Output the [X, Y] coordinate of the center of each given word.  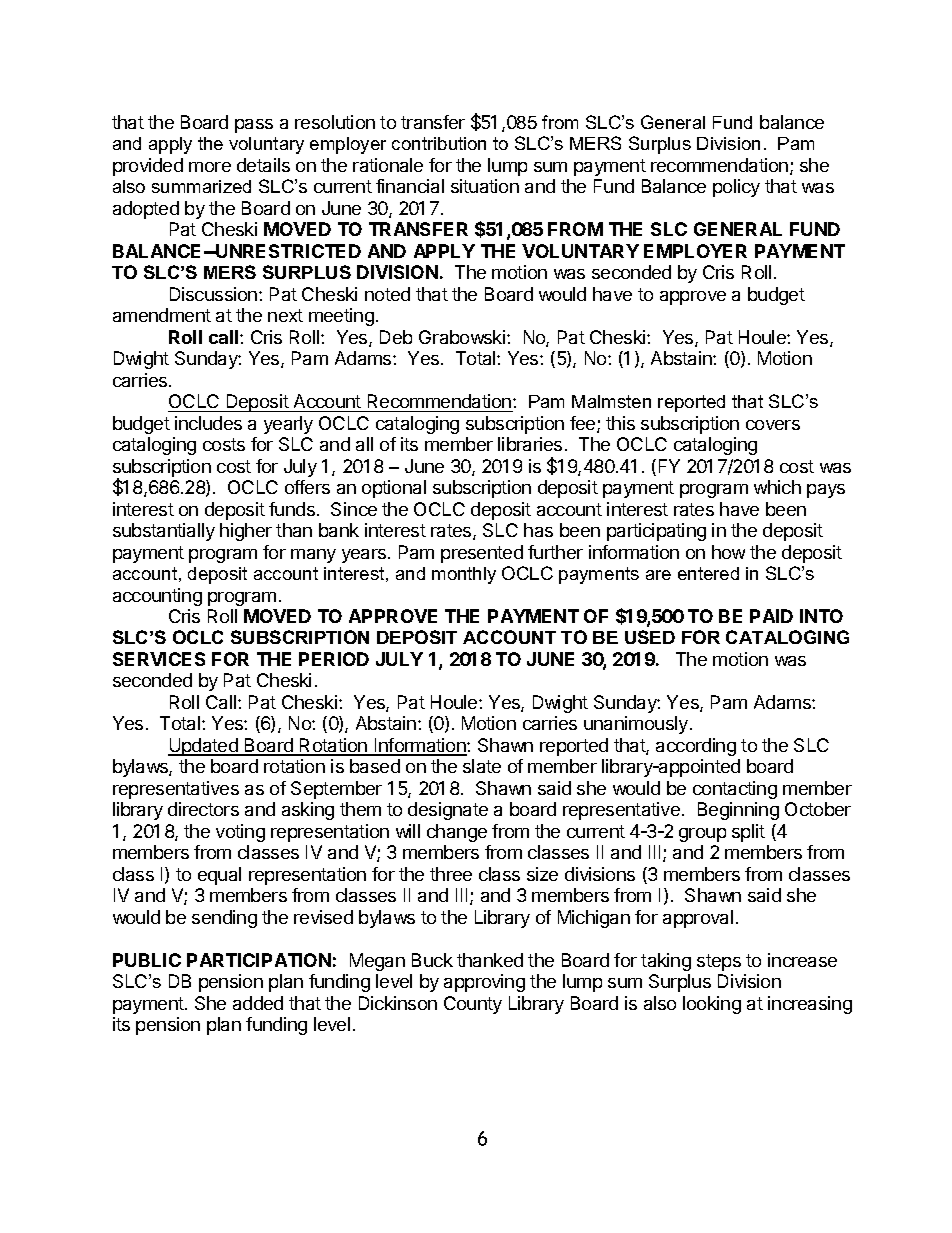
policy [736, 188]
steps [719, 962]
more [210, 167]
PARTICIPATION [259, 960]
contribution [439, 143]
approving [484, 983]
